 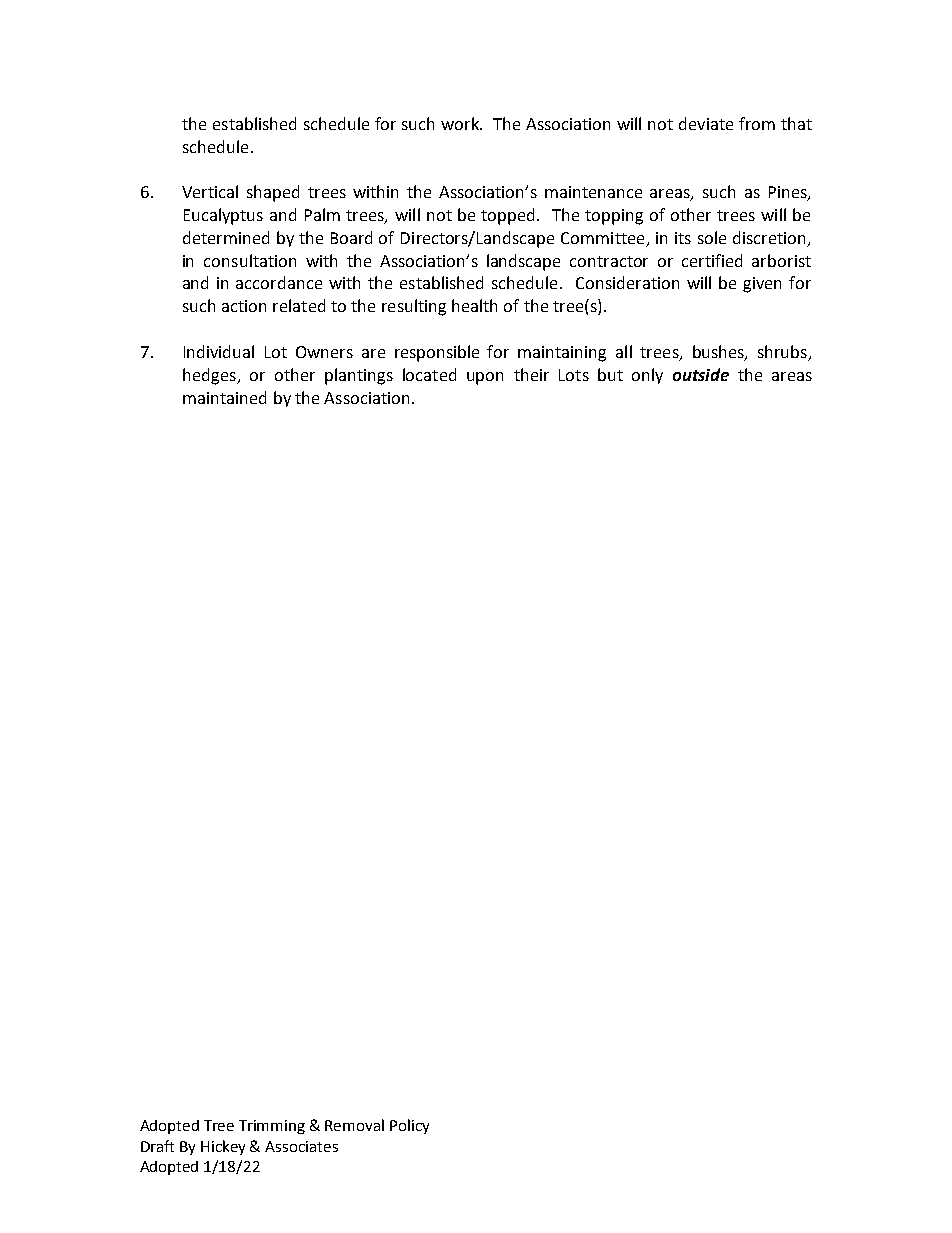 I want to click on outside, so click(x=701, y=374).
